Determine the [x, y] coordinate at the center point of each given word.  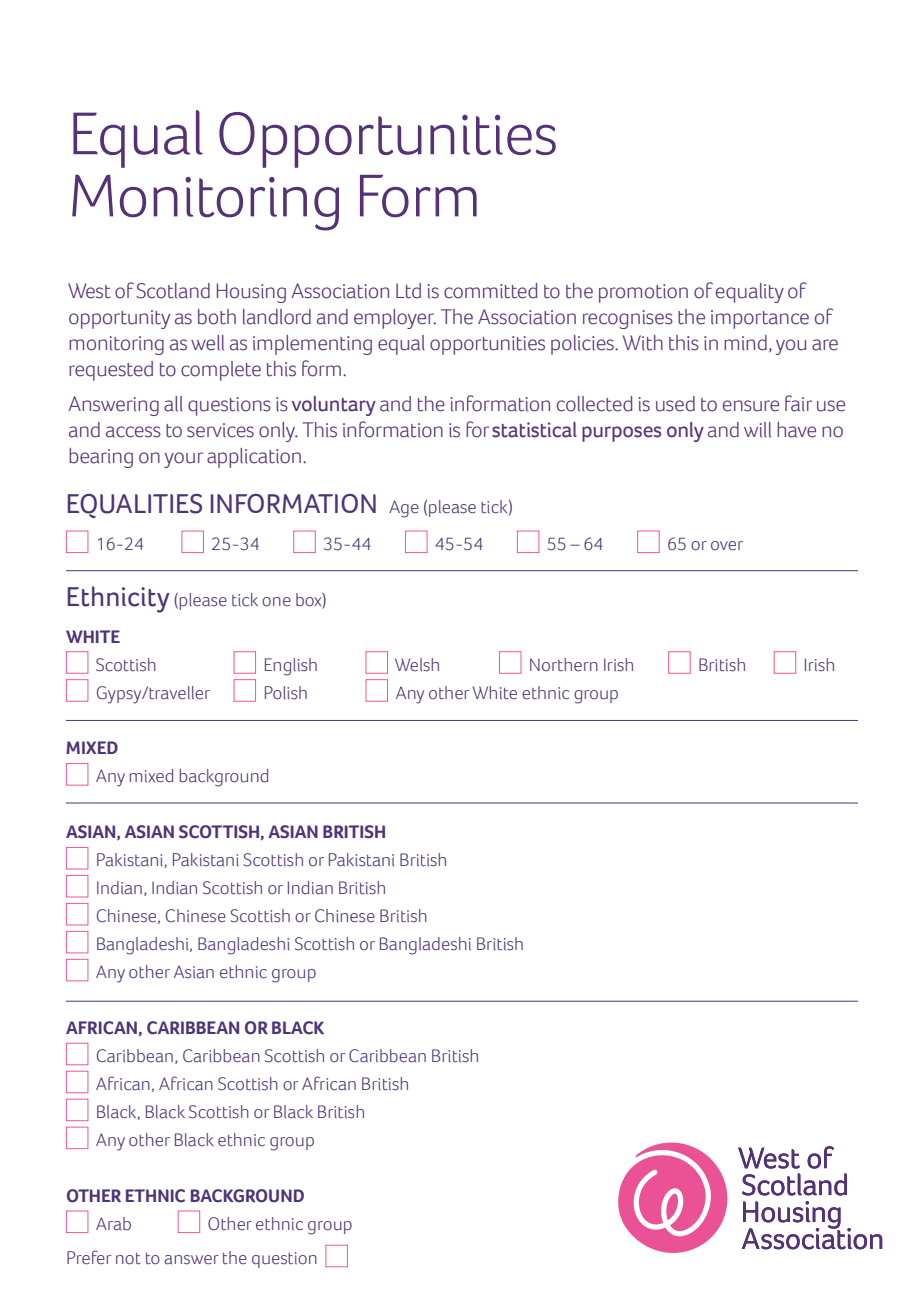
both [217, 317]
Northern [564, 665]
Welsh [417, 665]
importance [760, 319]
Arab [113, 1224]
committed [490, 291]
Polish [286, 693]
